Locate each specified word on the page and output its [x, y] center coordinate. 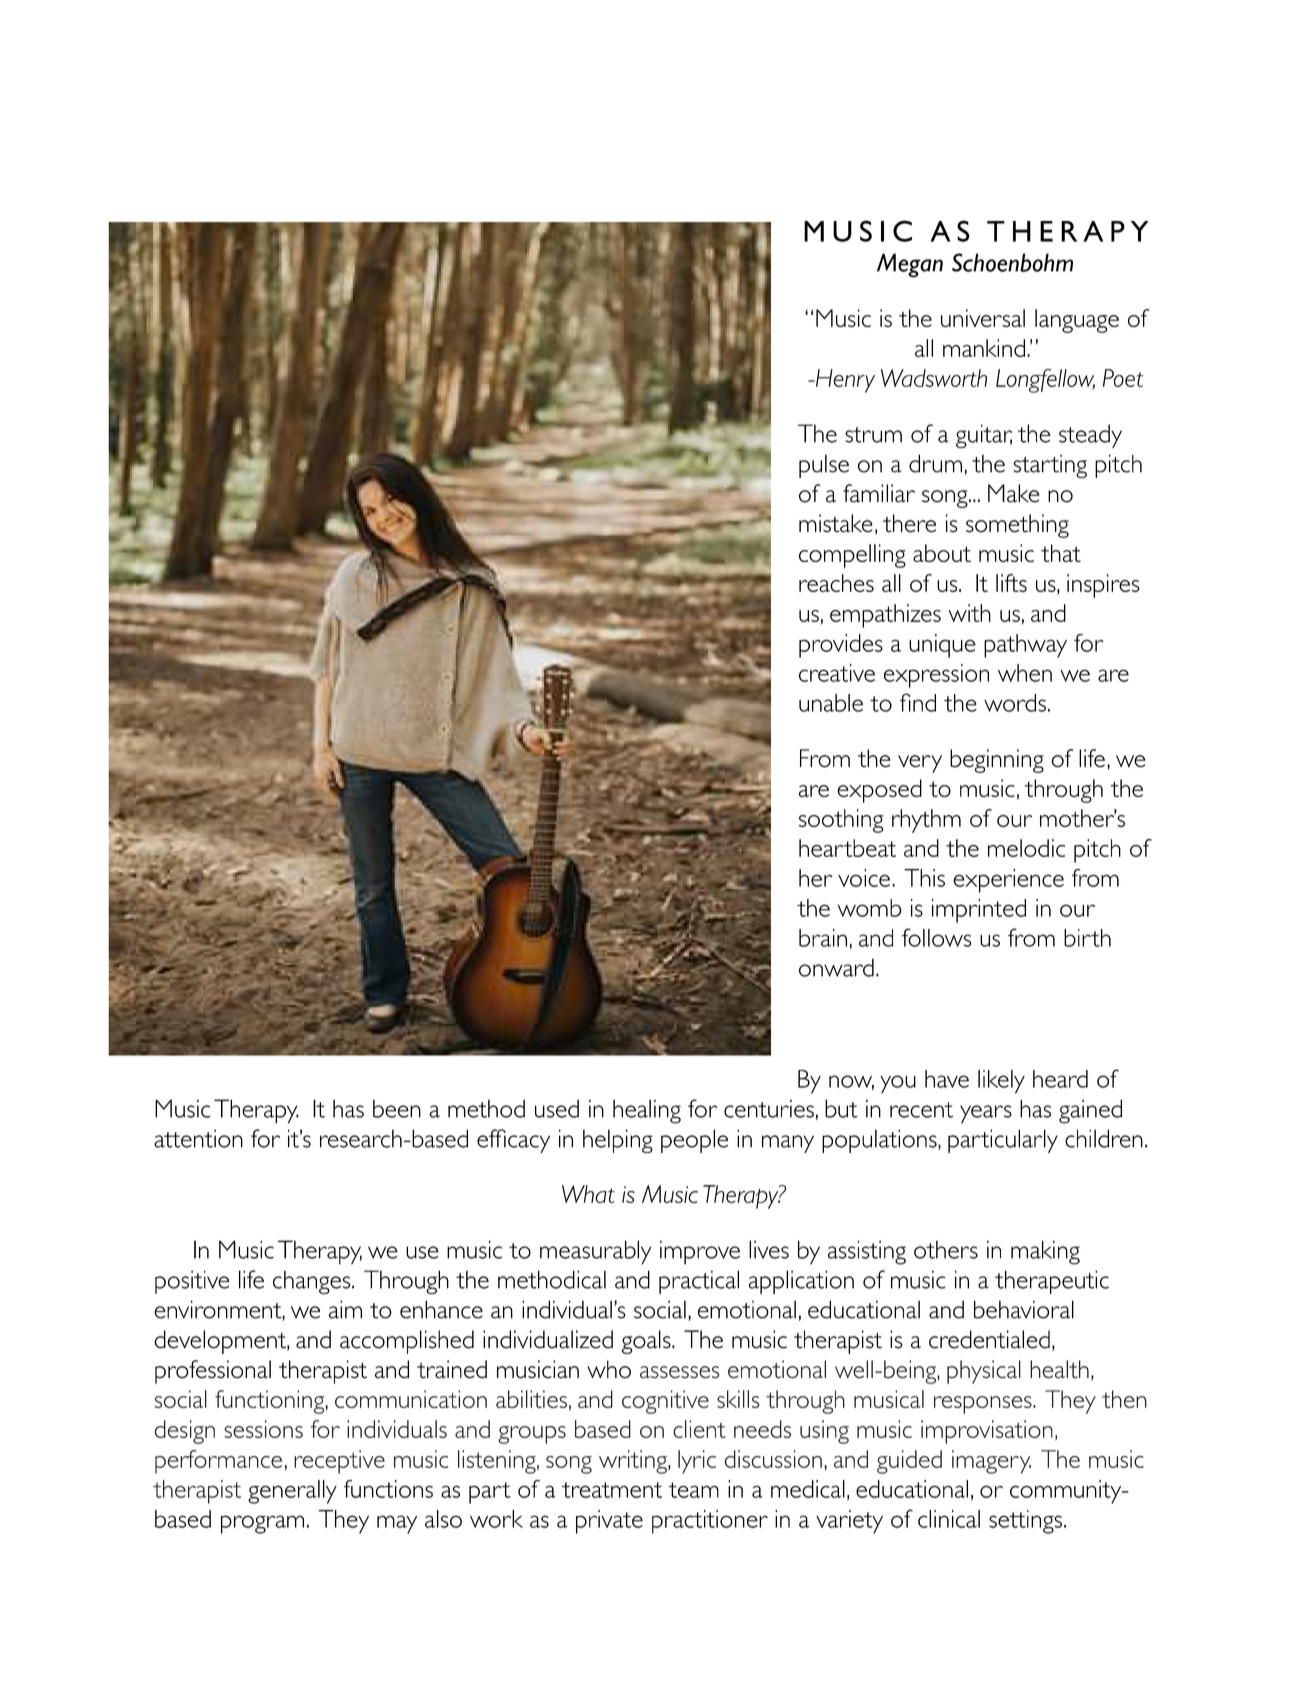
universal [983, 318]
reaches [836, 583]
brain [823, 938]
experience [1008, 881]
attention [198, 1138]
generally [292, 1492]
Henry [844, 381]
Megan [910, 265]
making [1045, 1252]
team [693, 1490]
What [588, 1194]
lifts [1011, 583]
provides [841, 646]
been [397, 1108]
